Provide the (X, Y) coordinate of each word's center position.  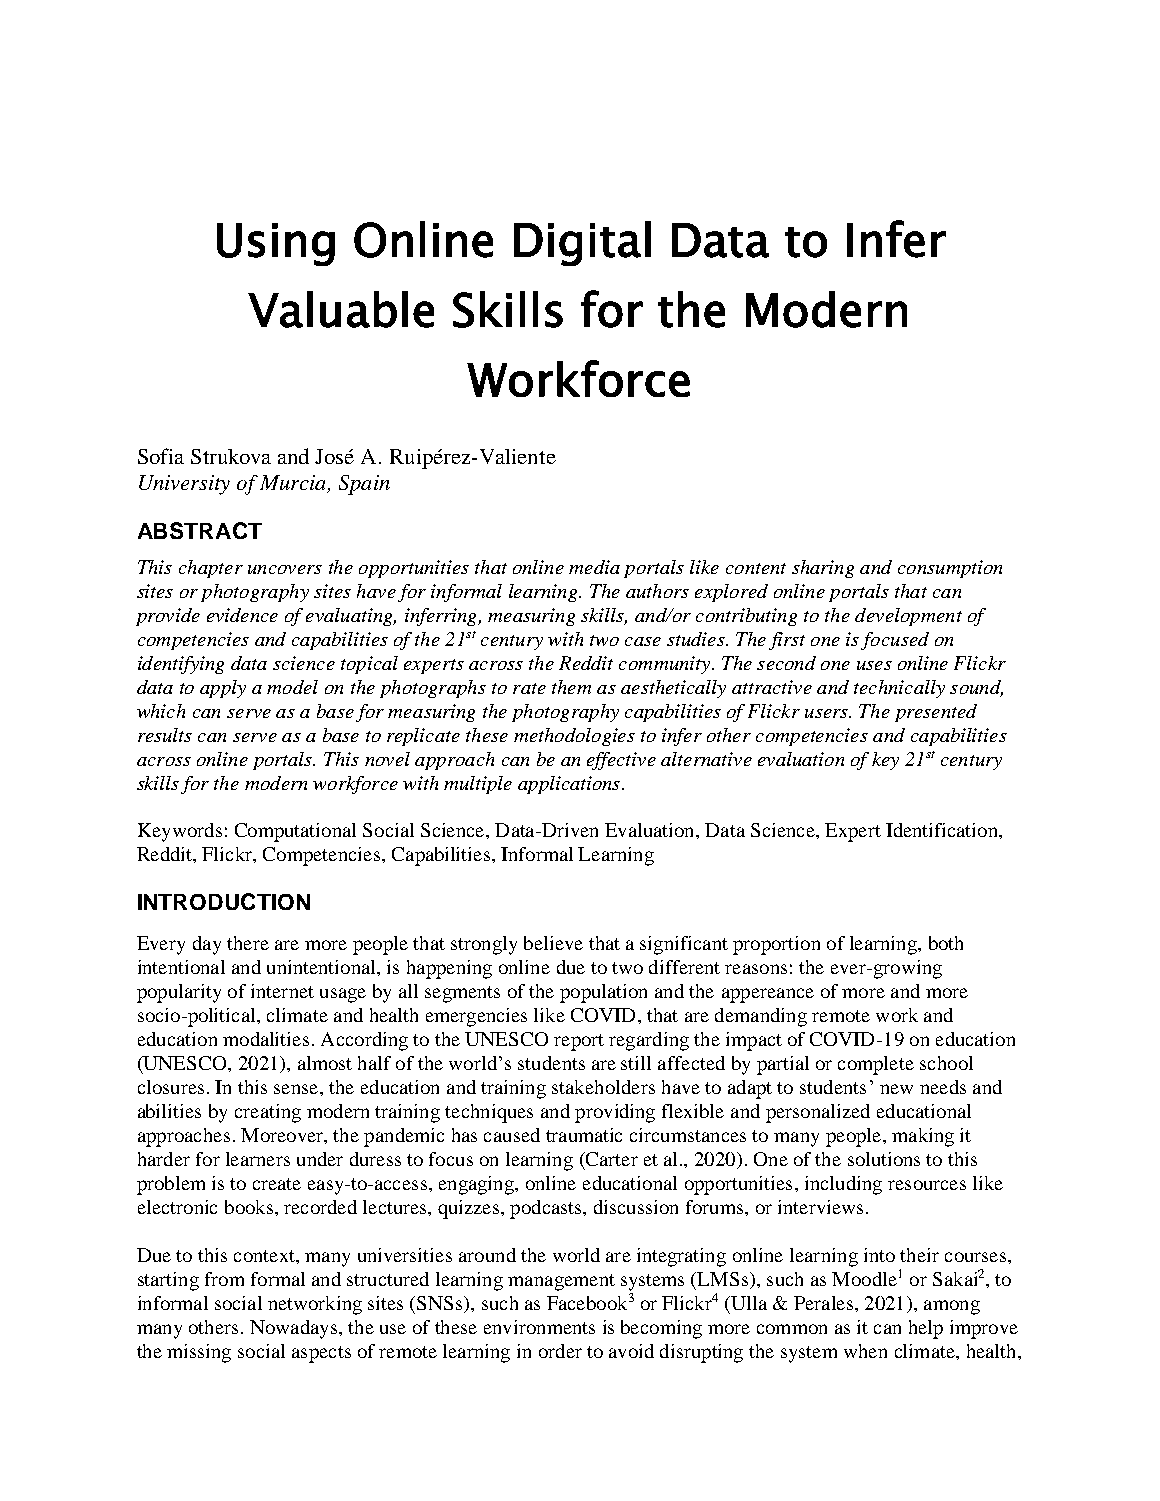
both (946, 943)
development (908, 617)
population (603, 993)
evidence (242, 615)
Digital (582, 243)
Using (276, 244)
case (643, 641)
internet (282, 991)
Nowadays (295, 1329)
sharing (823, 569)
